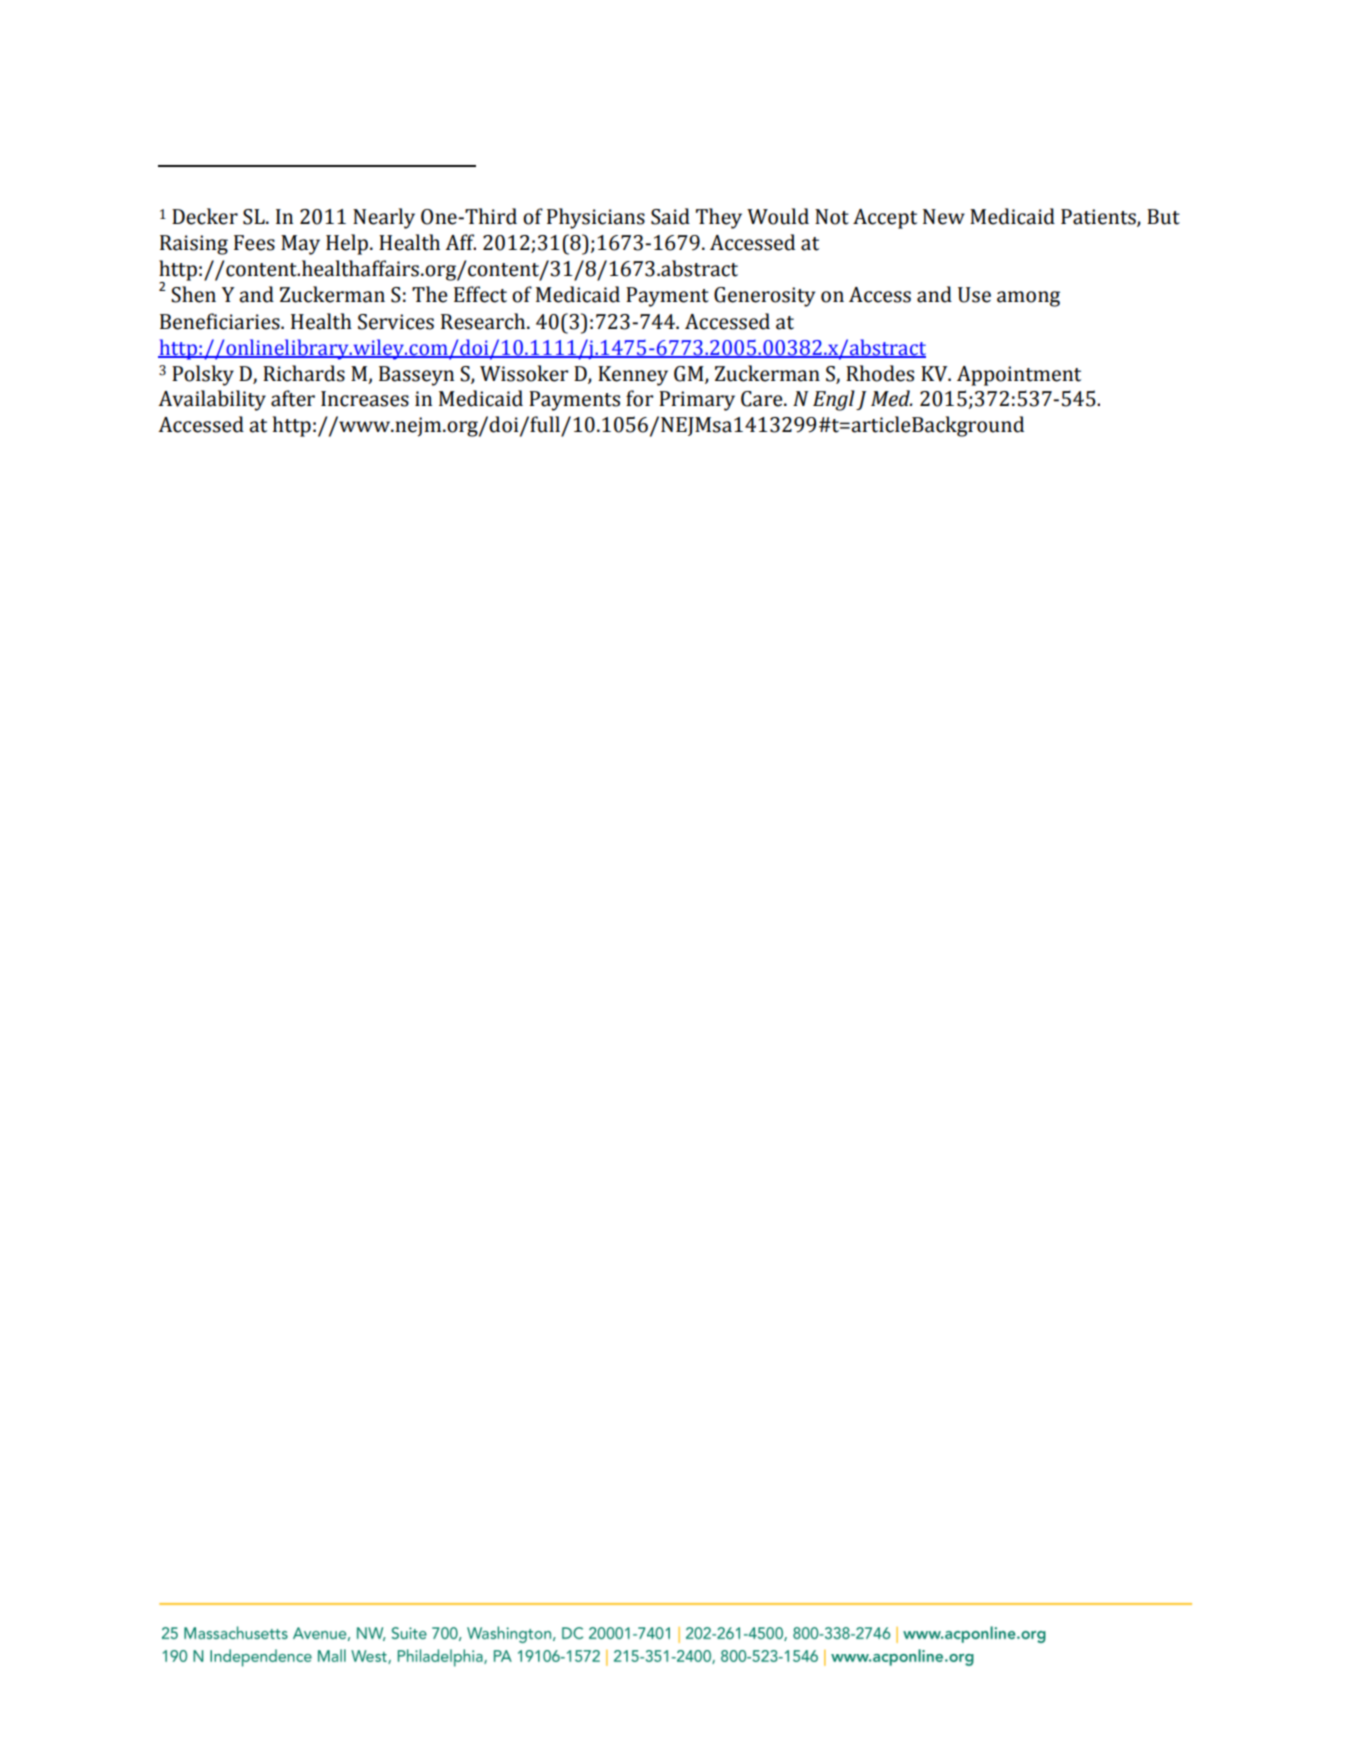 The width and height of the image is (1349, 1746). Describe the element at coordinates (1019, 376) in the image. I see `Appointment` at that location.
